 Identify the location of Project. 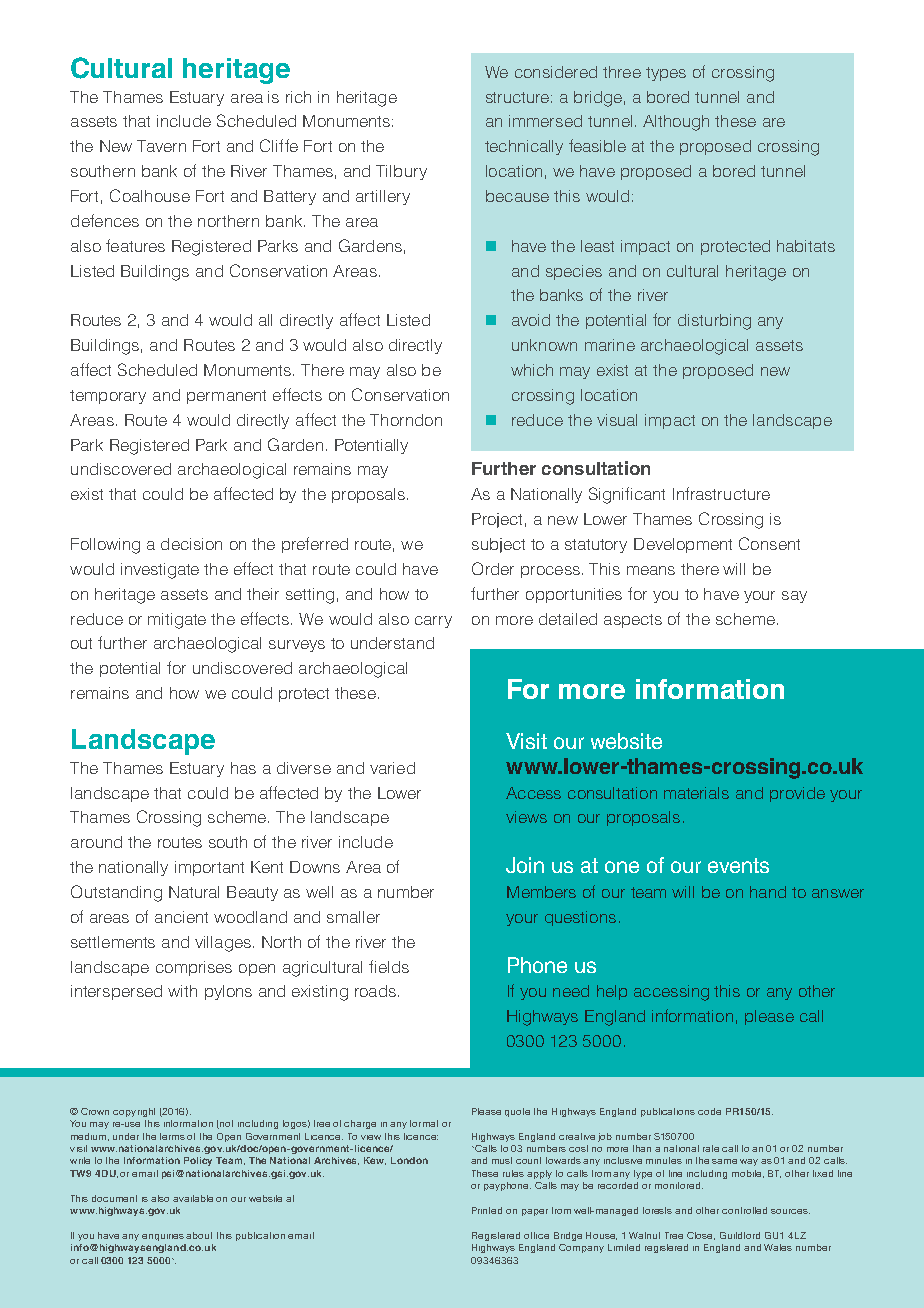
(497, 520).
